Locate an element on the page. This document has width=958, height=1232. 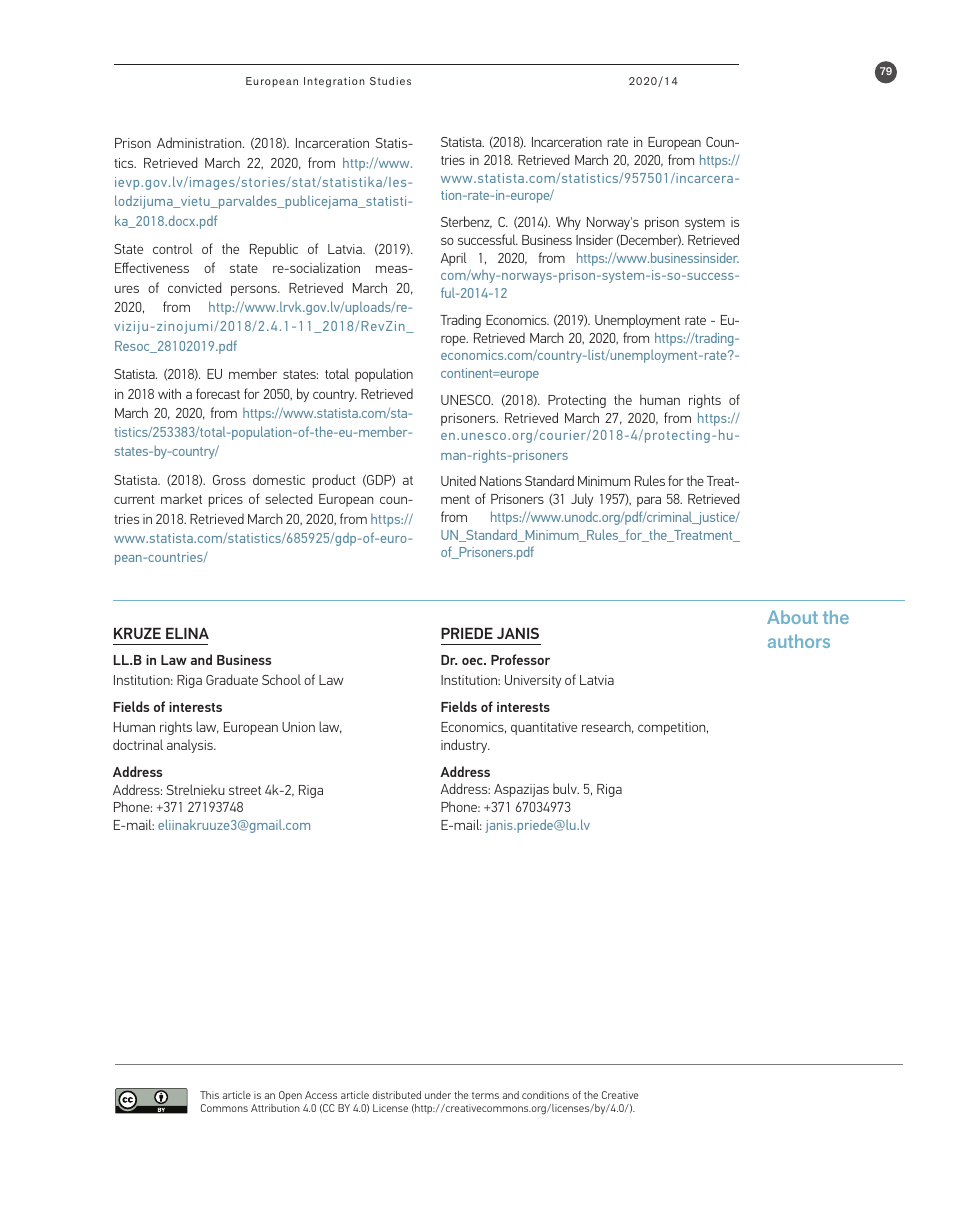
This is located at coordinates (209, 1095).
